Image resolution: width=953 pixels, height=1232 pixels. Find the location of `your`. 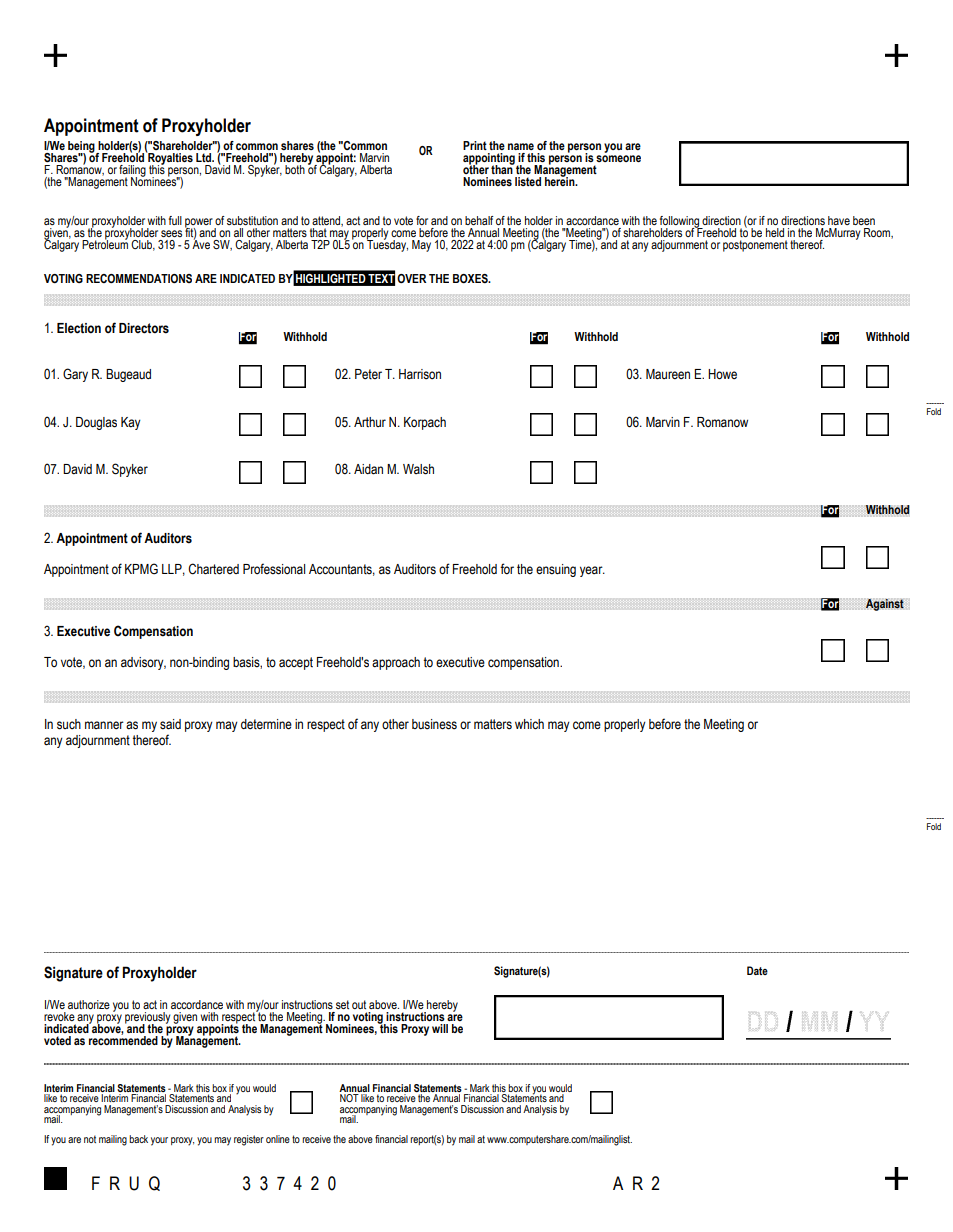

your is located at coordinates (159, 1141).
